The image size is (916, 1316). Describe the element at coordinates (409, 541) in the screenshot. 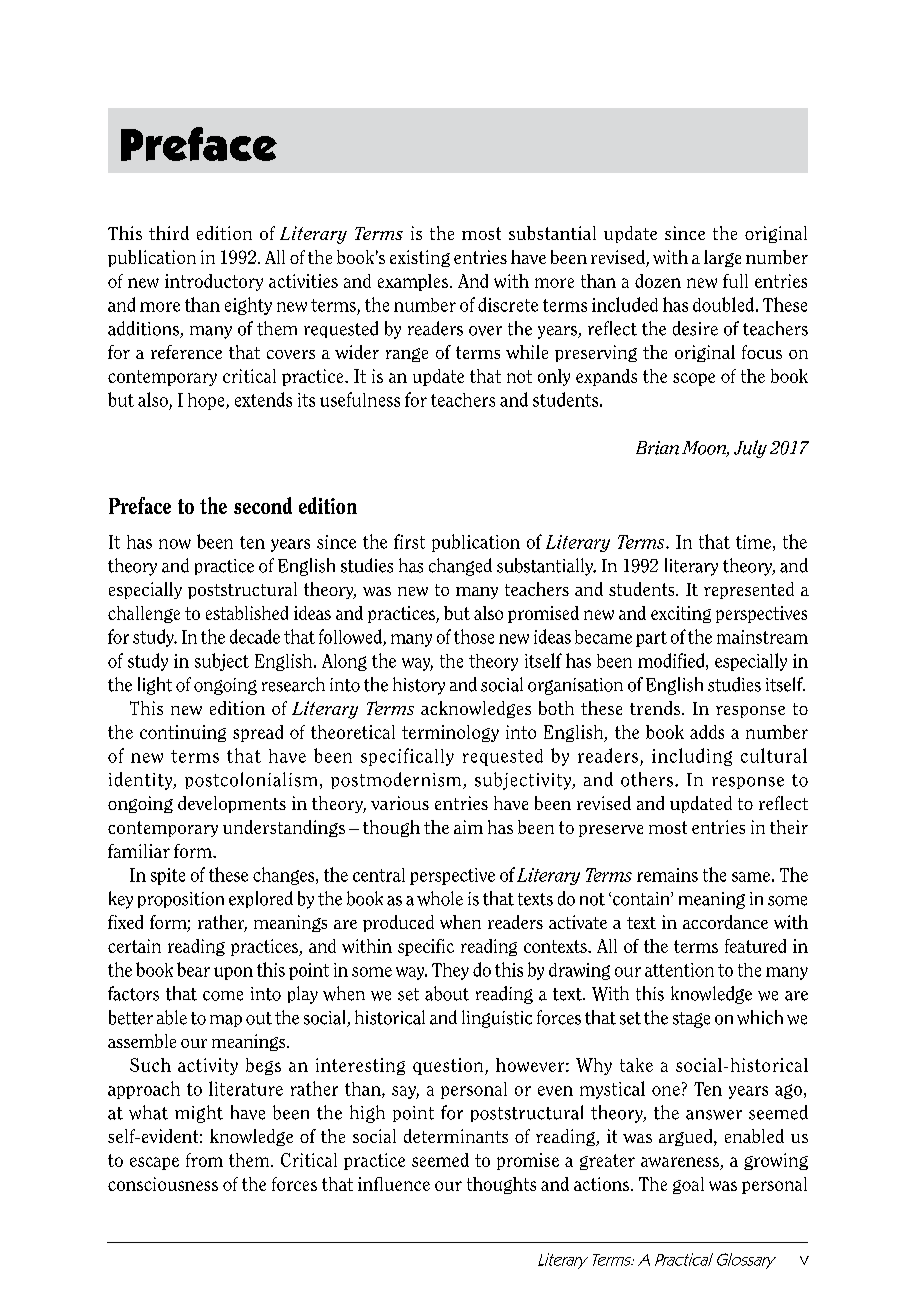

I see `first` at that location.
